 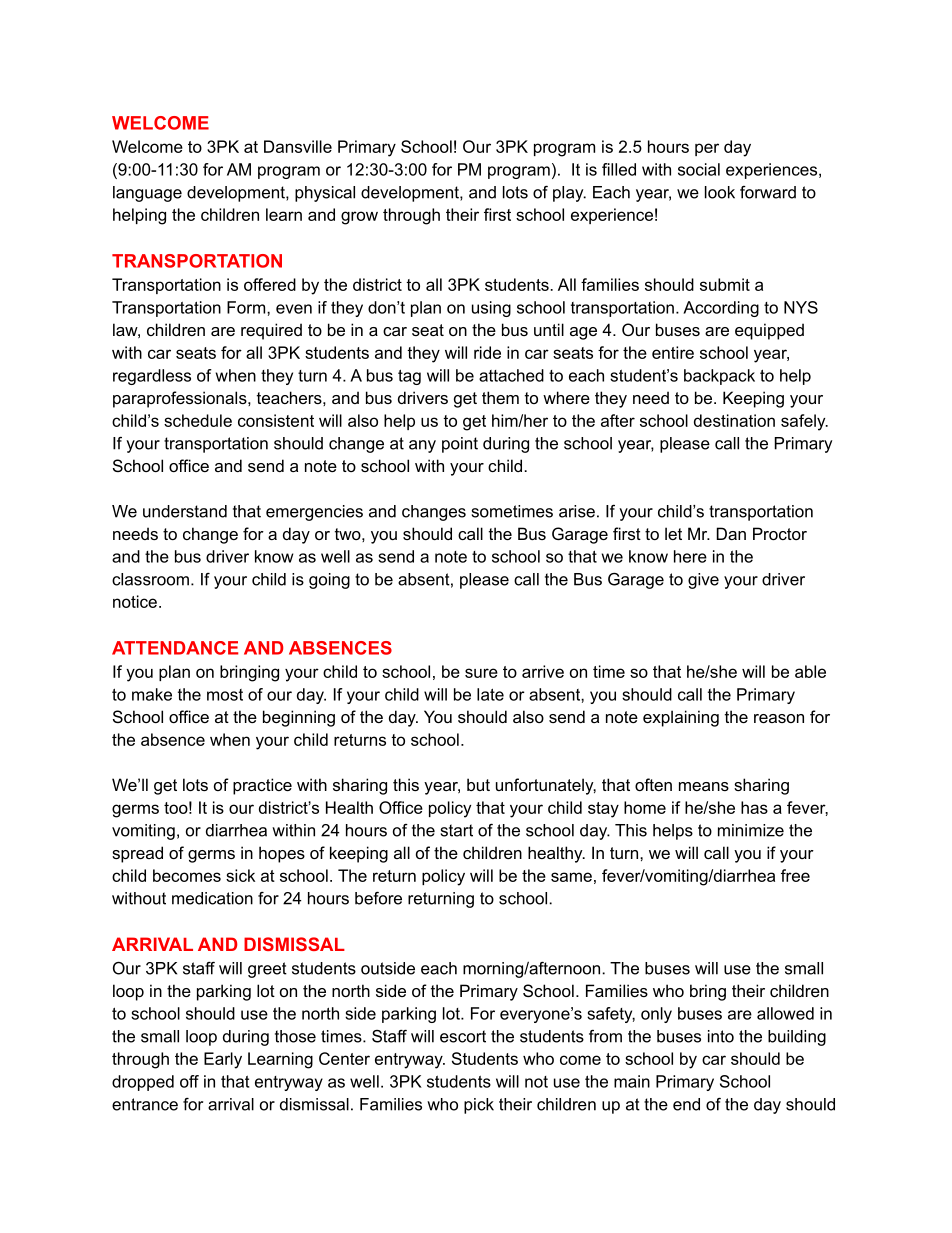 What do you see at coordinates (147, 194) in the screenshot?
I see `language` at bounding box center [147, 194].
